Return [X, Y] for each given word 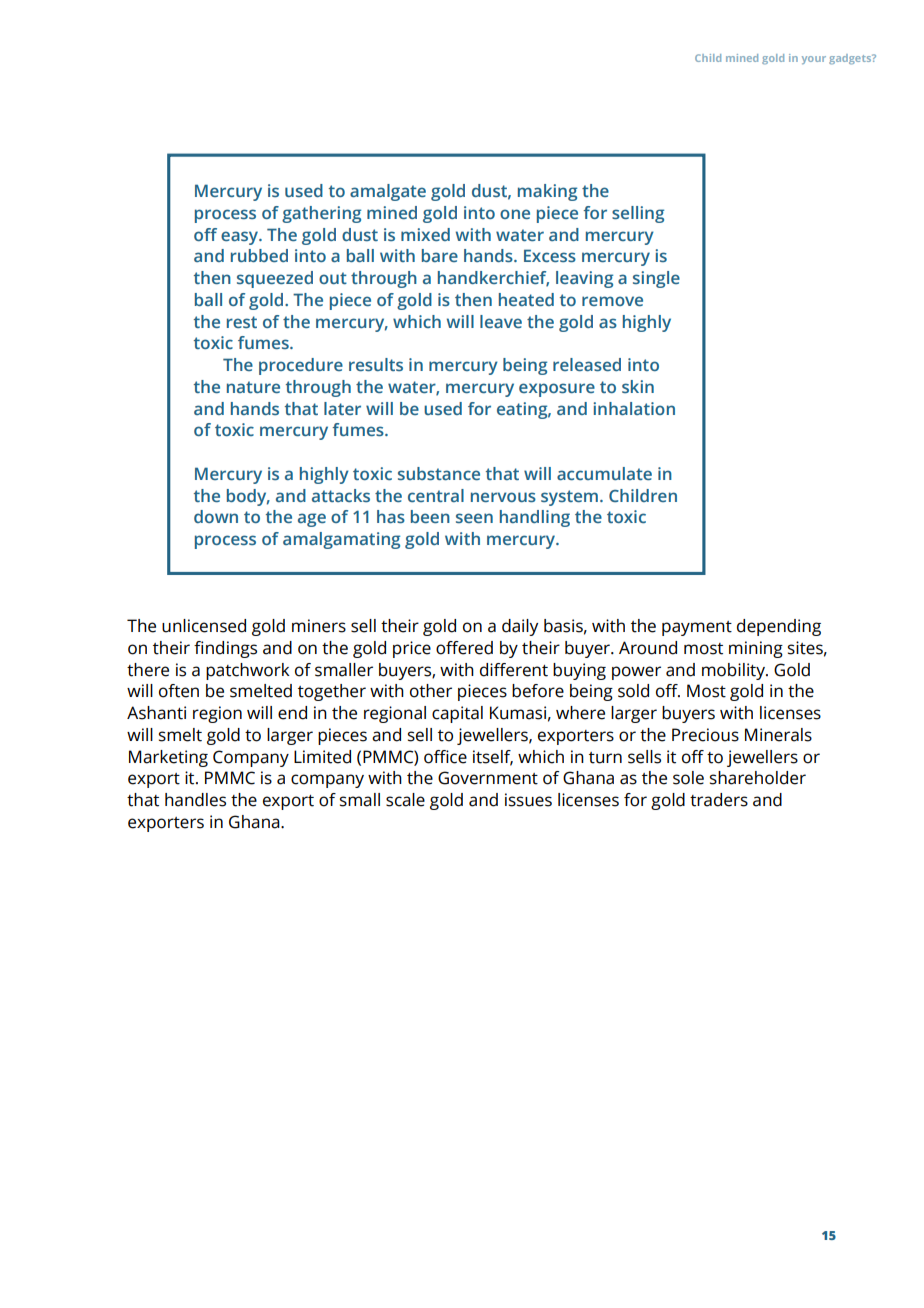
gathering [321, 214]
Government [488, 778]
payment [697, 628]
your [814, 60]
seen [474, 518]
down [216, 516]
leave [501, 321]
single [656, 279]
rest [242, 322]
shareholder [758, 778]
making [547, 192]
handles [195, 800]
